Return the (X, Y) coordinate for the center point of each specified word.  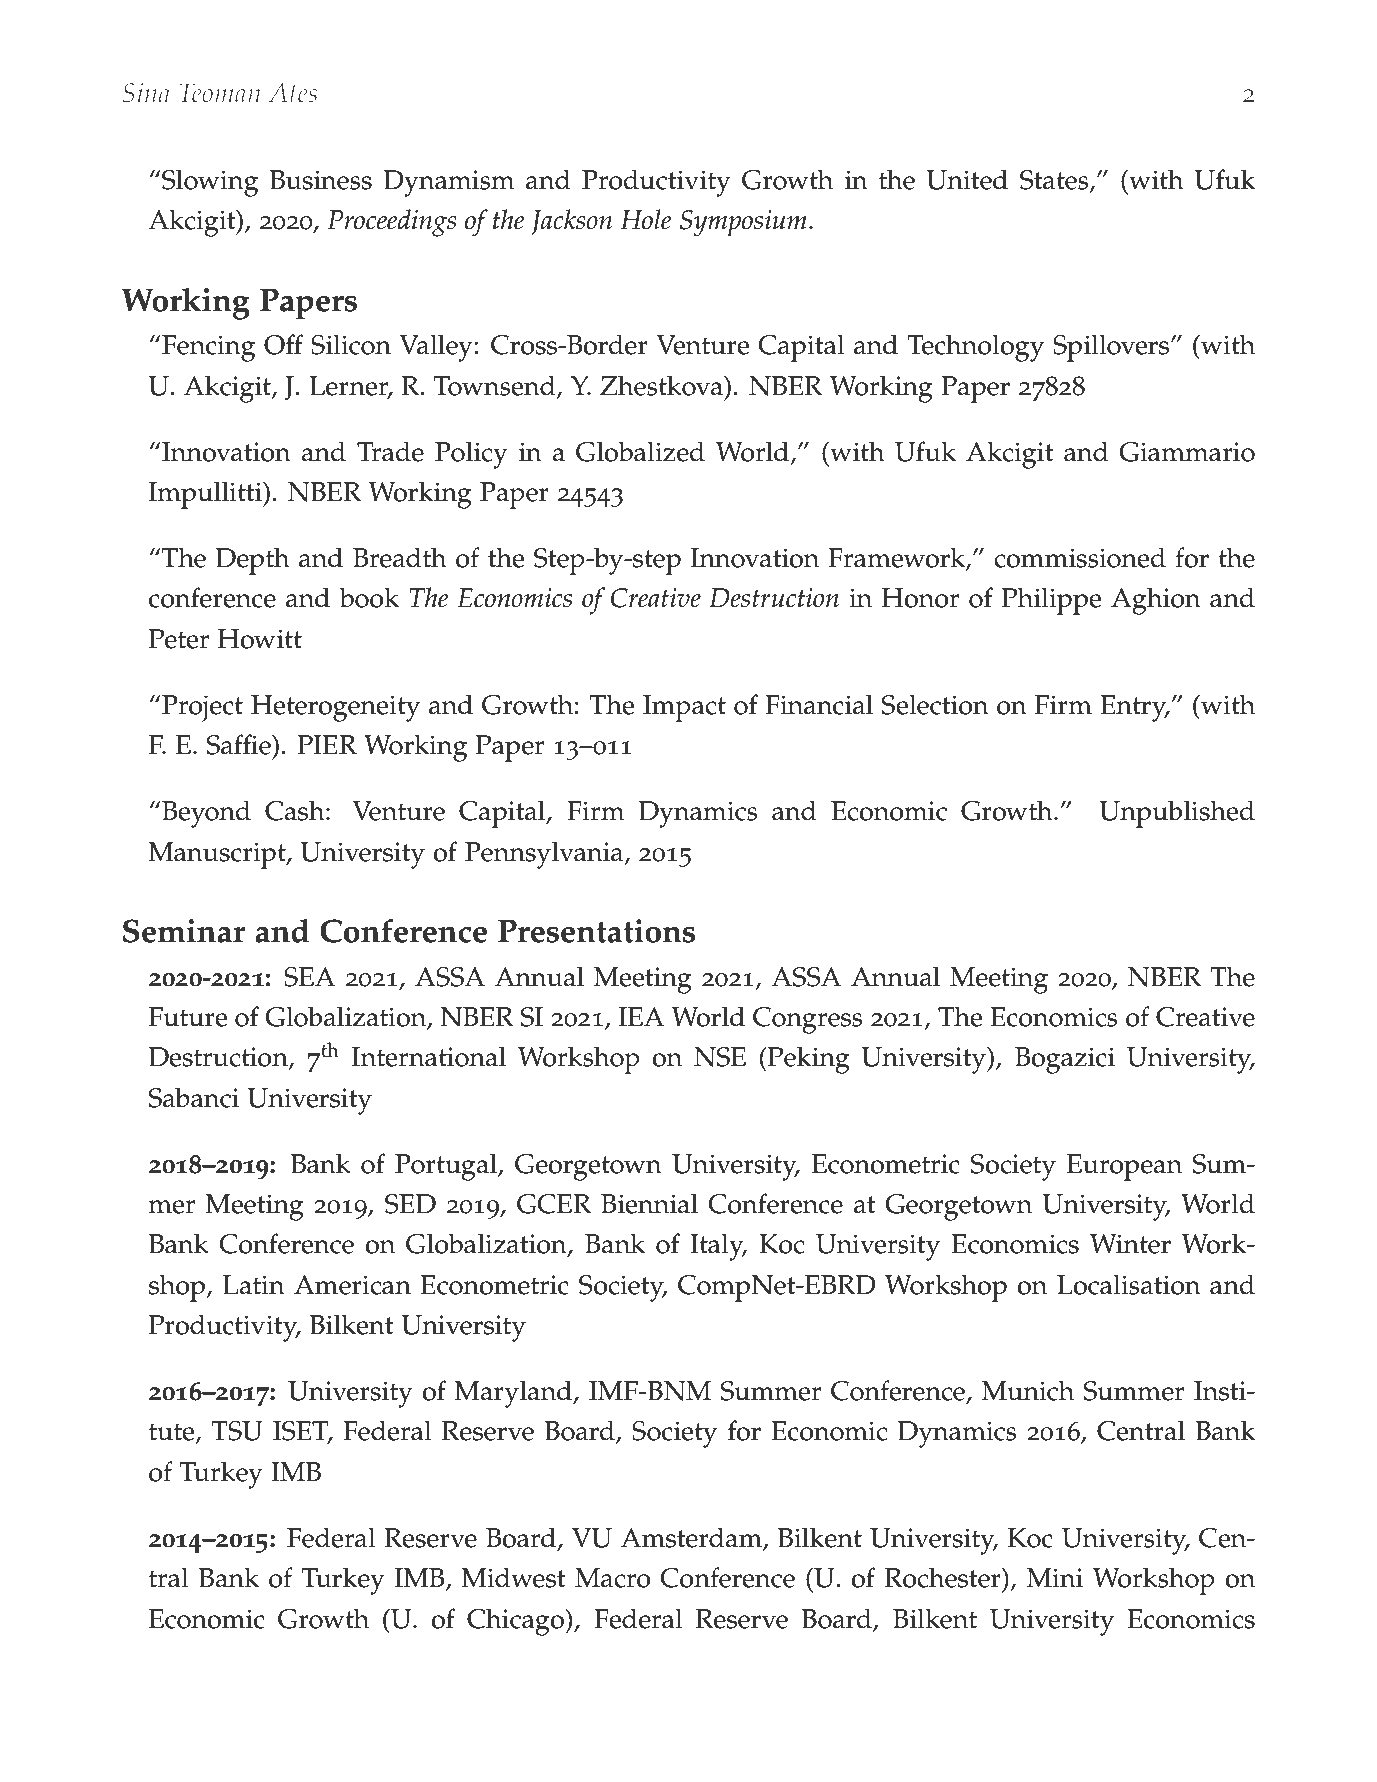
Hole (645, 219)
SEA (309, 977)
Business (321, 180)
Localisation (1129, 1284)
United (967, 179)
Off (283, 344)
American (352, 1285)
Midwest (513, 1577)
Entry (1134, 708)
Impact (684, 708)
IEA (641, 1016)
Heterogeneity (335, 708)
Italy (718, 1247)
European (1124, 1167)
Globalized (640, 451)
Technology (975, 348)
